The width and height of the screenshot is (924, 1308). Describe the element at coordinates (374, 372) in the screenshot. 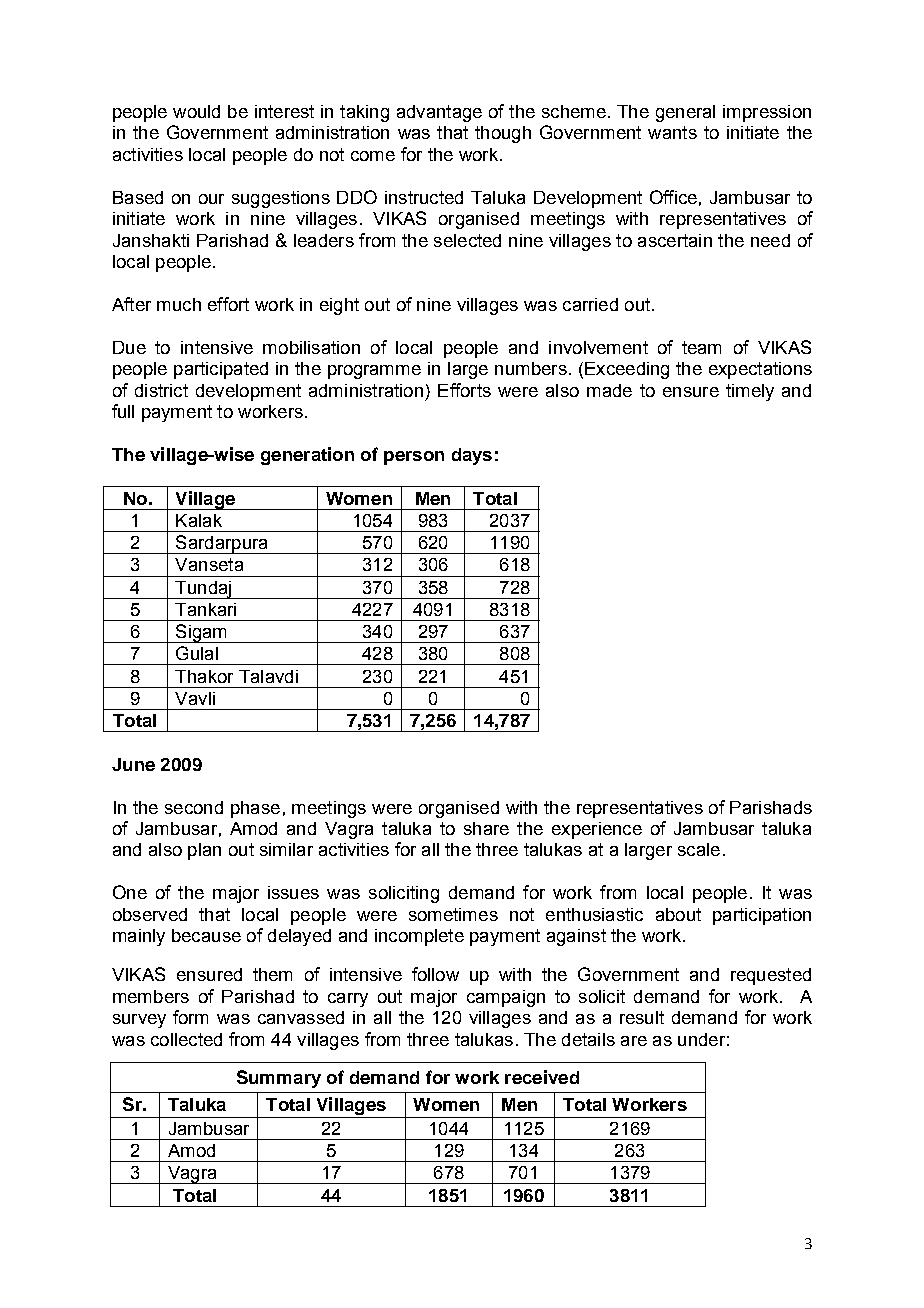

I see `programme` at that location.
